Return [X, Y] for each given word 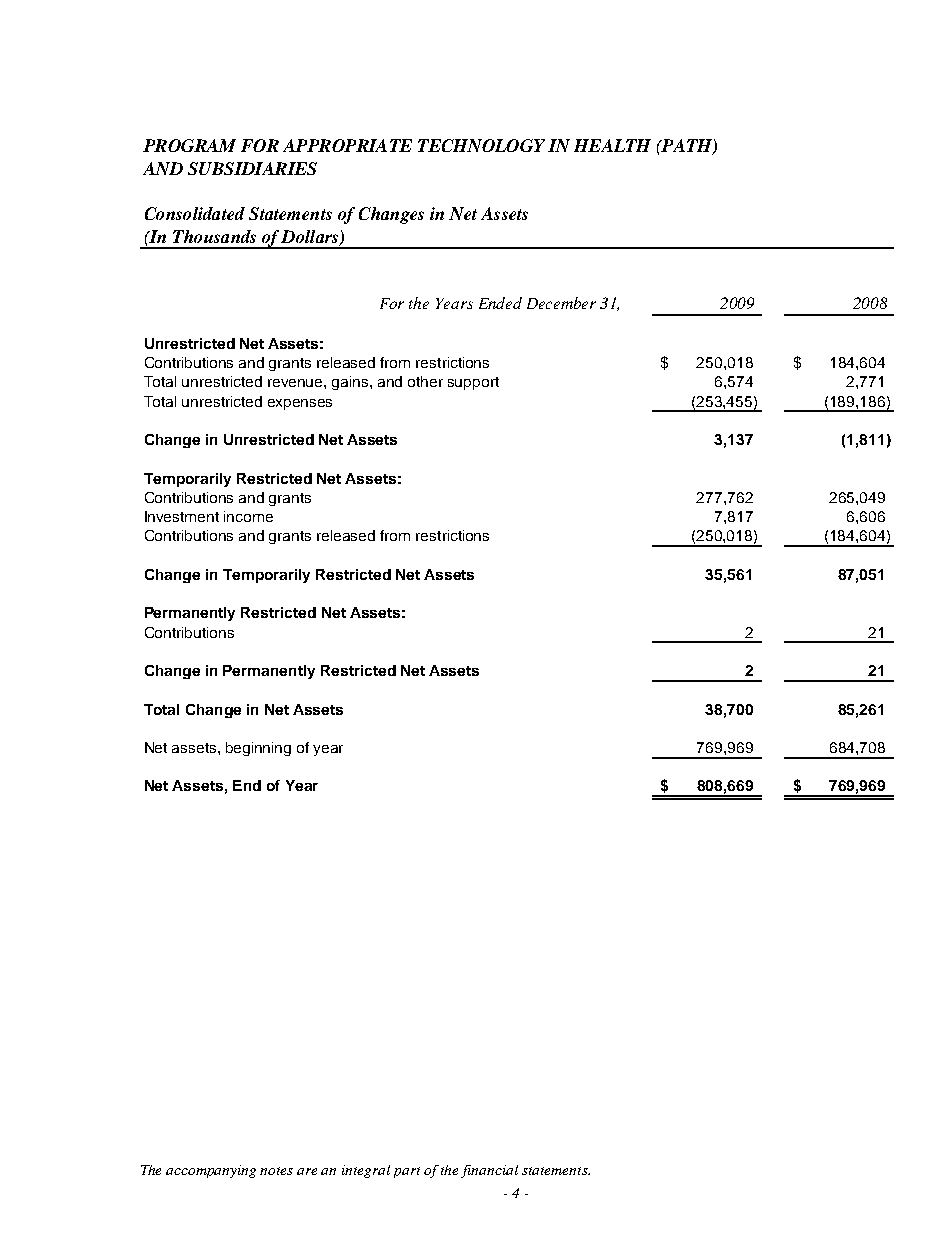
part [407, 1172]
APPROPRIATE [347, 145]
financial [489, 1171]
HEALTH [612, 145]
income [248, 516]
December [561, 303]
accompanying [211, 1171]
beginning [258, 749]
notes [276, 1171]
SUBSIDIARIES [252, 168]
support [473, 383]
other [425, 381]
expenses [300, 404]
